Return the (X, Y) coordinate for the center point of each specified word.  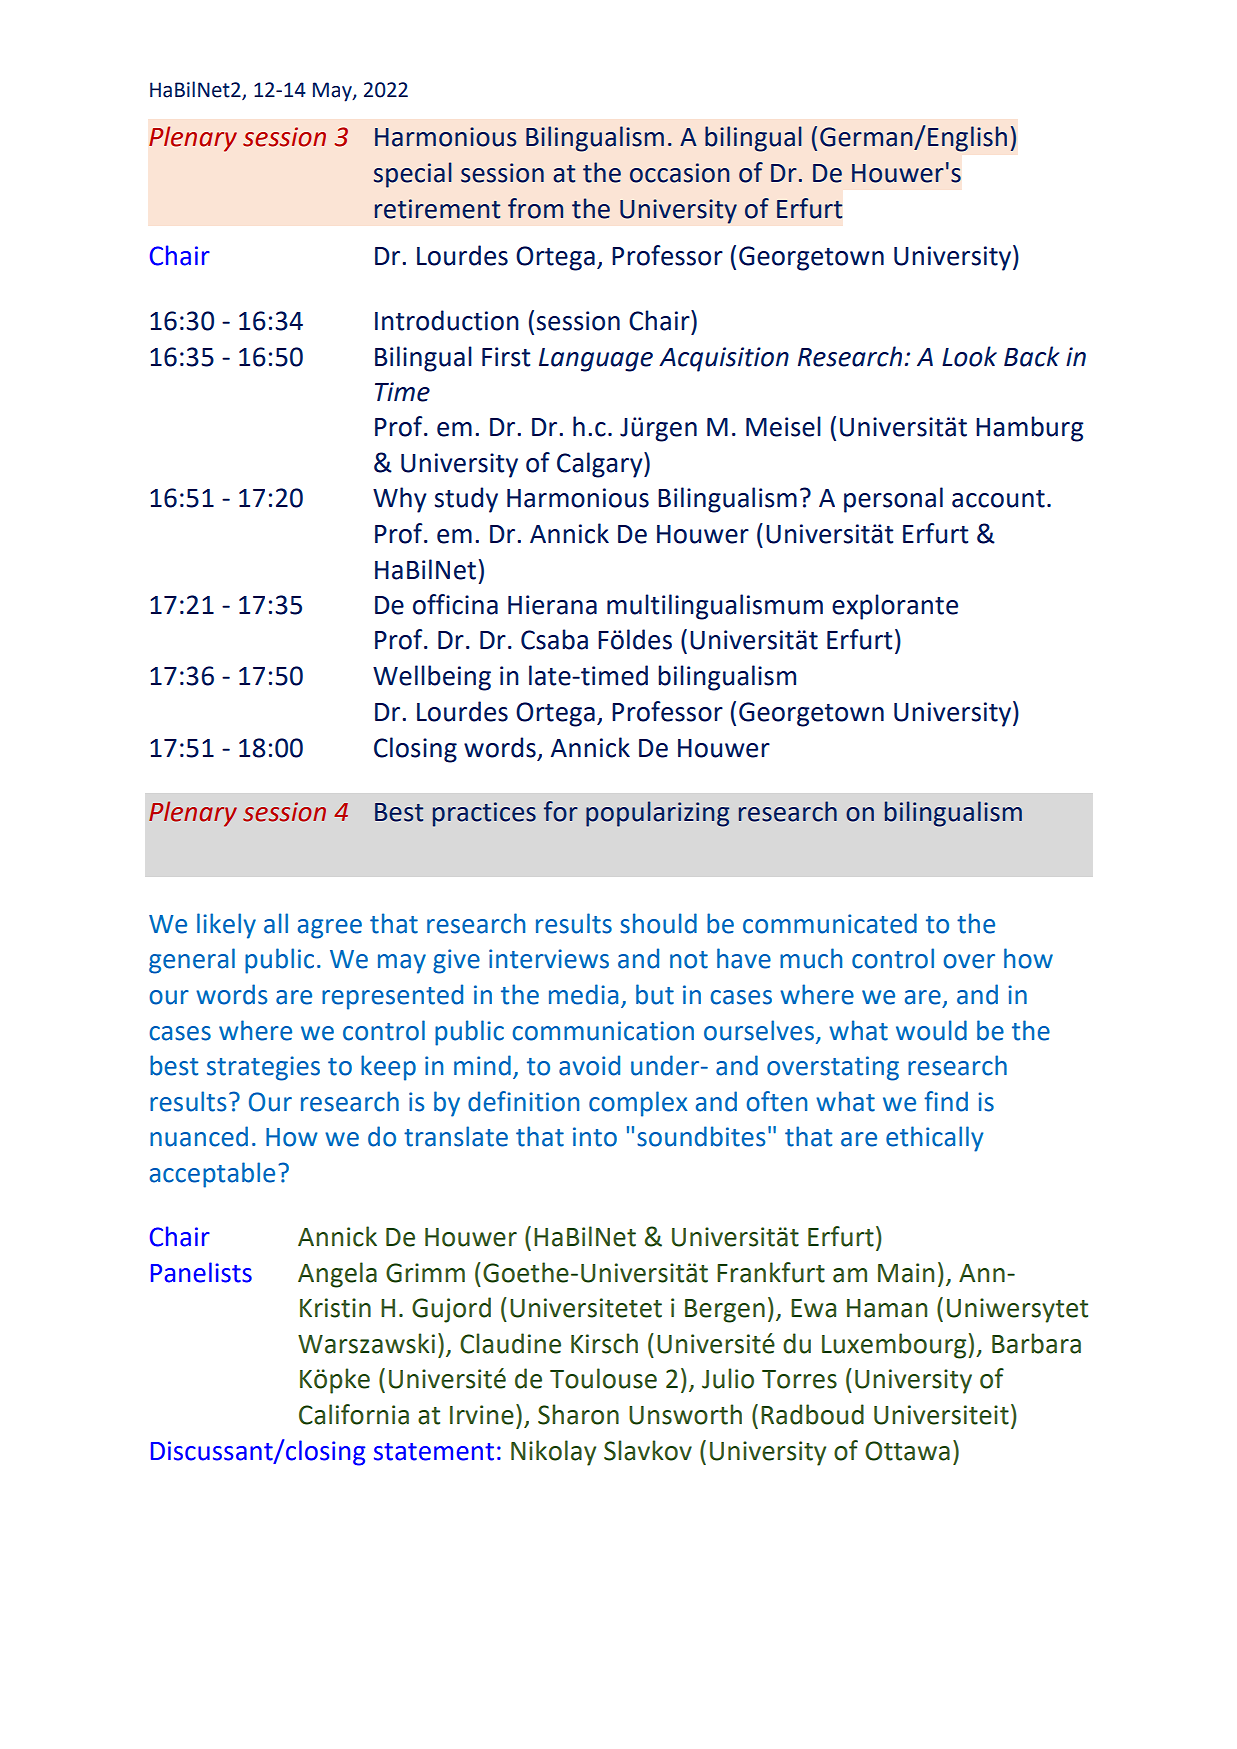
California (354, 1414)
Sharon (578, 1414)
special (413, 175)
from (535, 208)
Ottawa (907, 1451)
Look (969, 356)
